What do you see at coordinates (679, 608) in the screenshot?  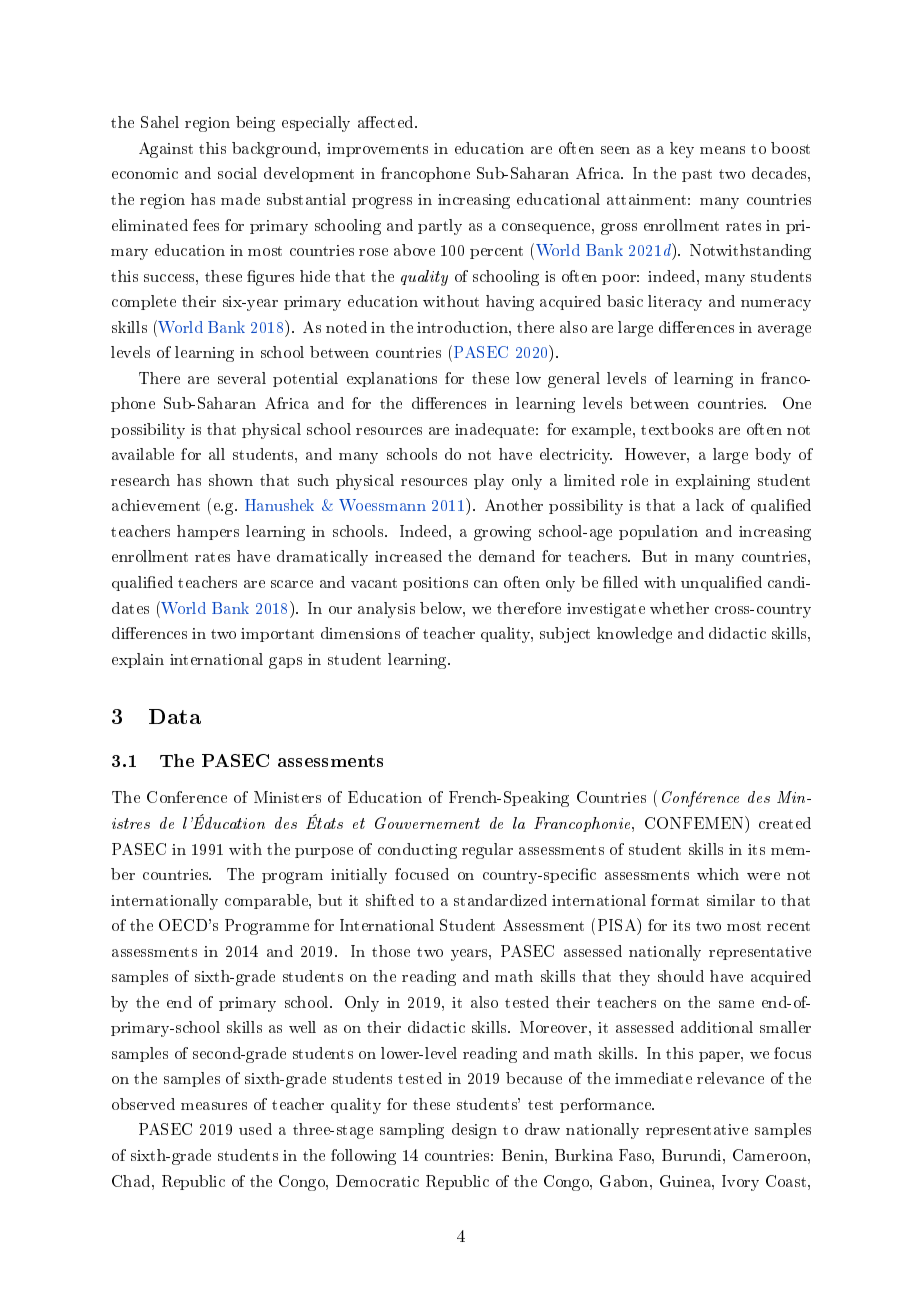 I see `whether` at bounding box center [679, 608].
